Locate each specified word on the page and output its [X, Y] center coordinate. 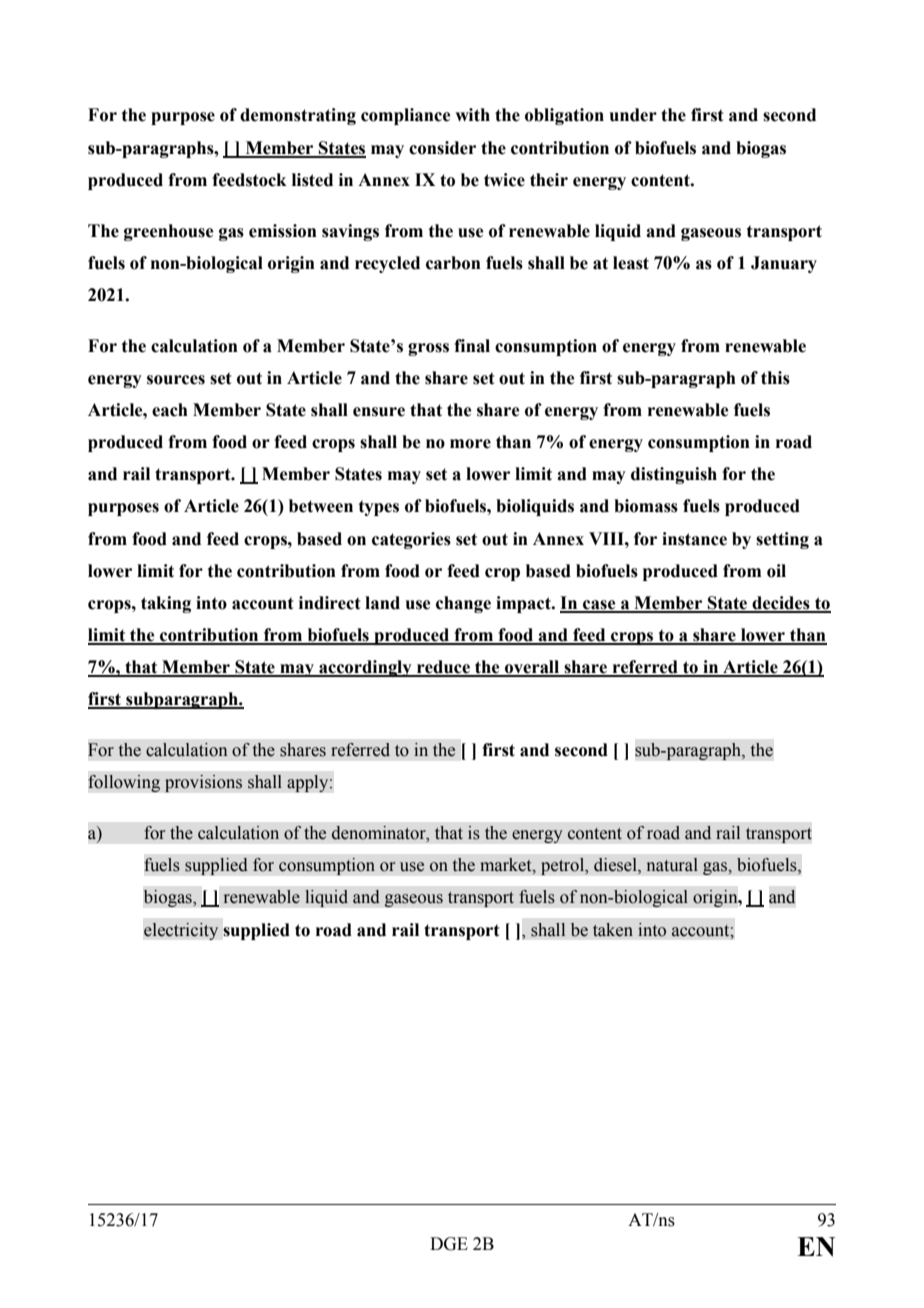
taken [613, 930]
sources [176, 380]
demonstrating [298, 116]
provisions [203, 783]
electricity [181, 931]
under [633, 115]
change [463, 604]
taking [166, 604]
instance [694, 539]
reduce [443, 668]
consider [442, 148]
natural [672, 865]
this [775, 378]
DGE [449, 1244]
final [472, 346]
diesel [616, 866]
